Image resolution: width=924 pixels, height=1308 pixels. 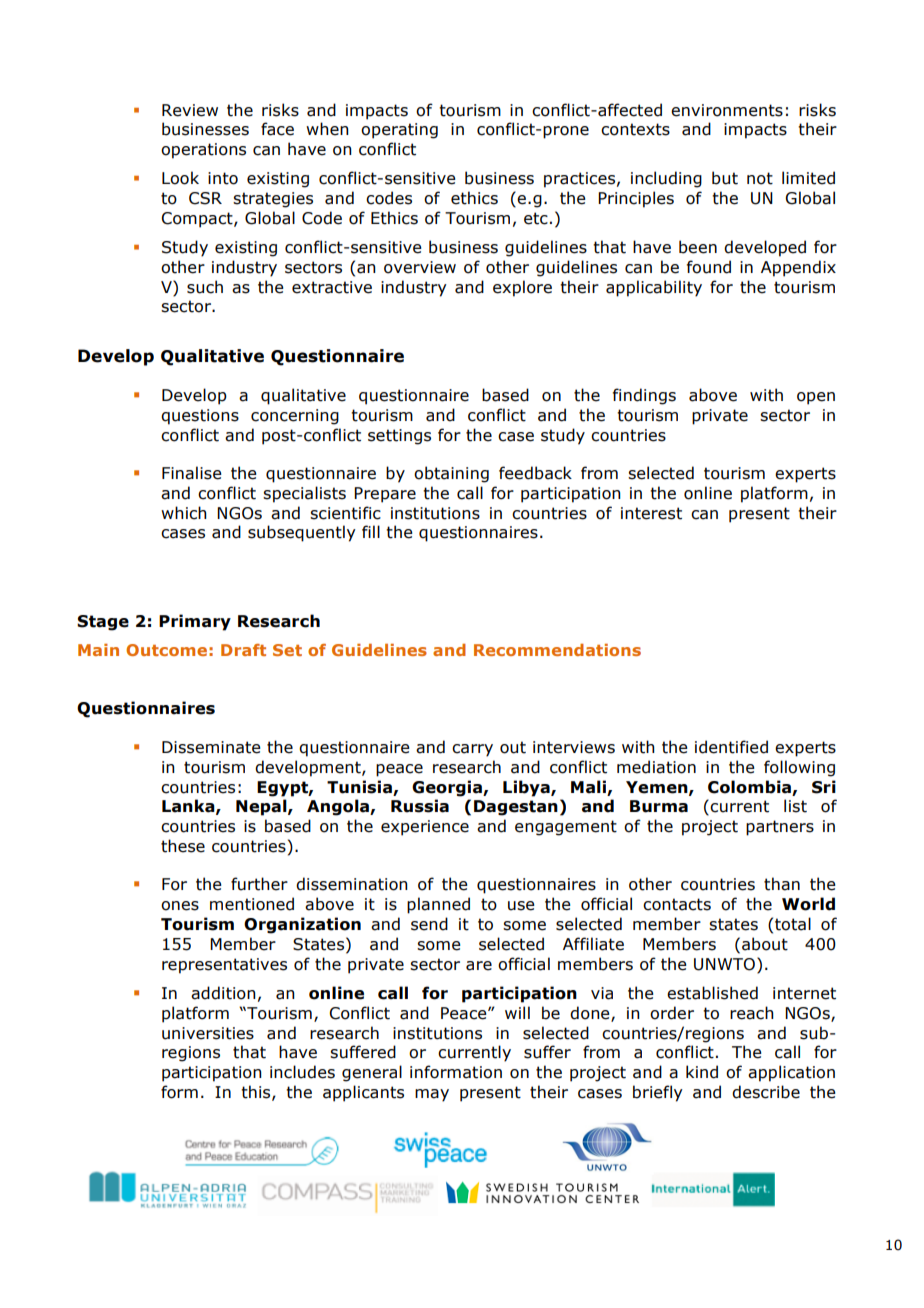 I want to click on may, so click(x=432, y=1095).
